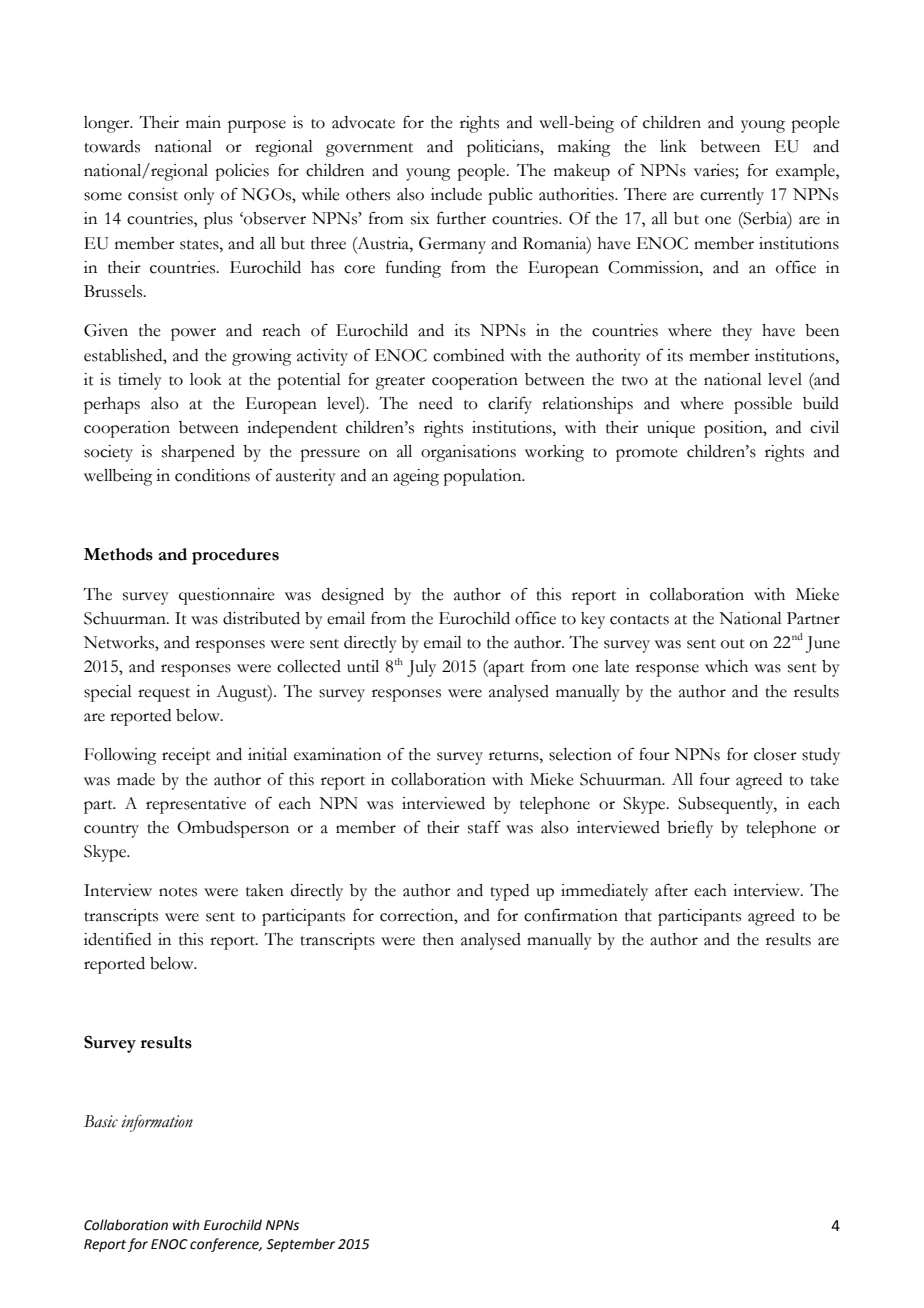  I want to click on currently, so click(732, 196).
